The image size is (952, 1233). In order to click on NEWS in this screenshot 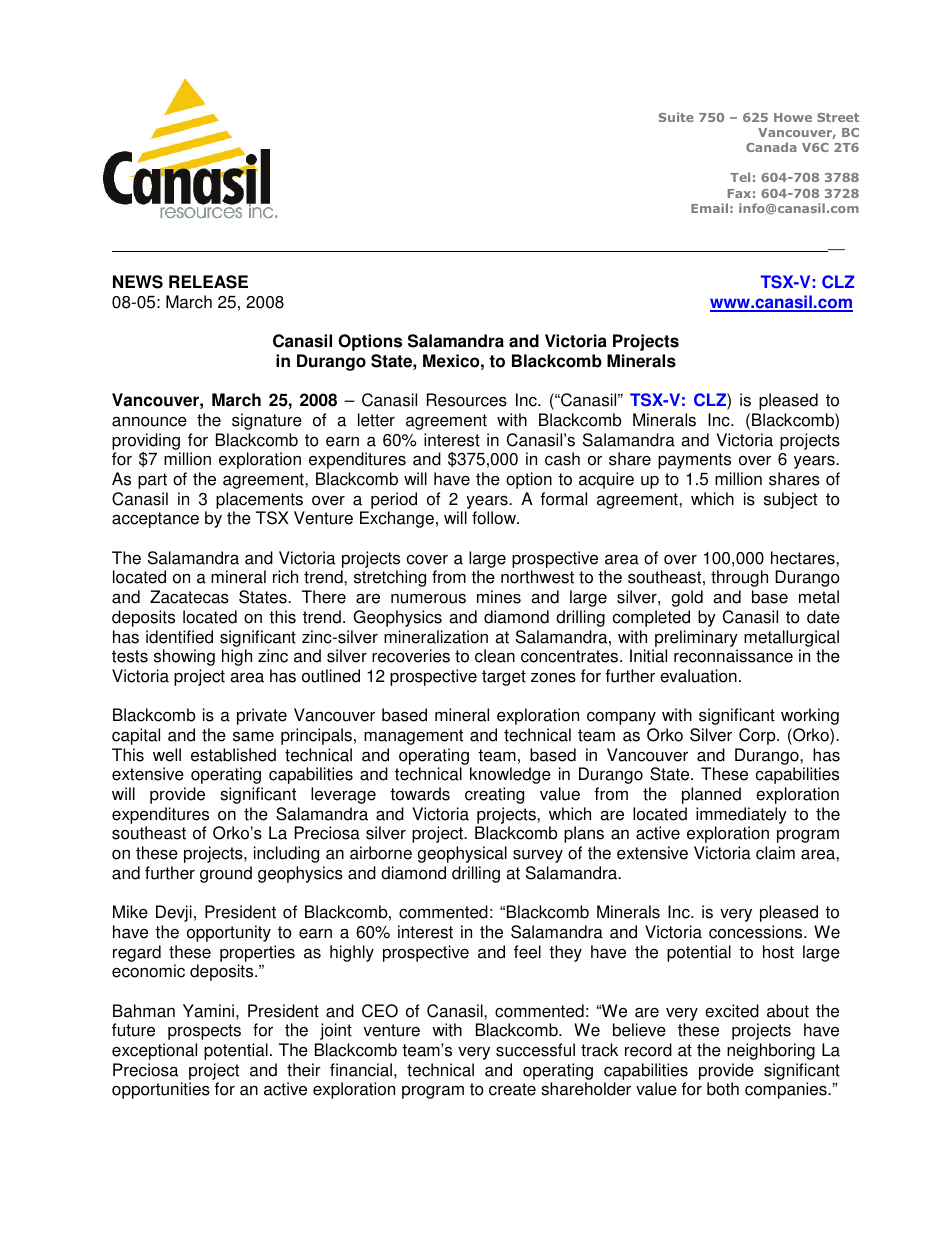, I will do `click(138, 282)`.
